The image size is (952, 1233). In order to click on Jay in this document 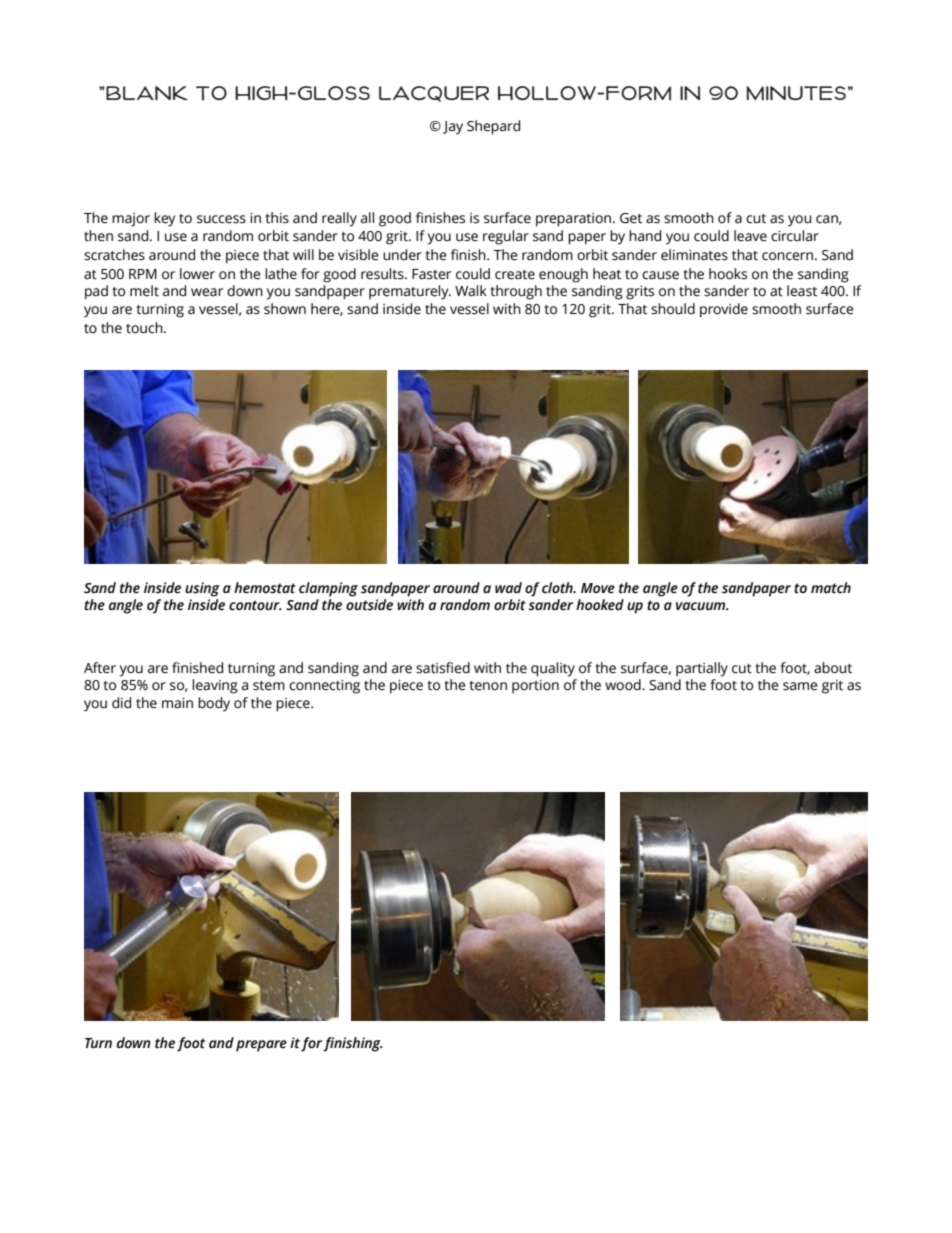, I will do `click(453, 128)`.
